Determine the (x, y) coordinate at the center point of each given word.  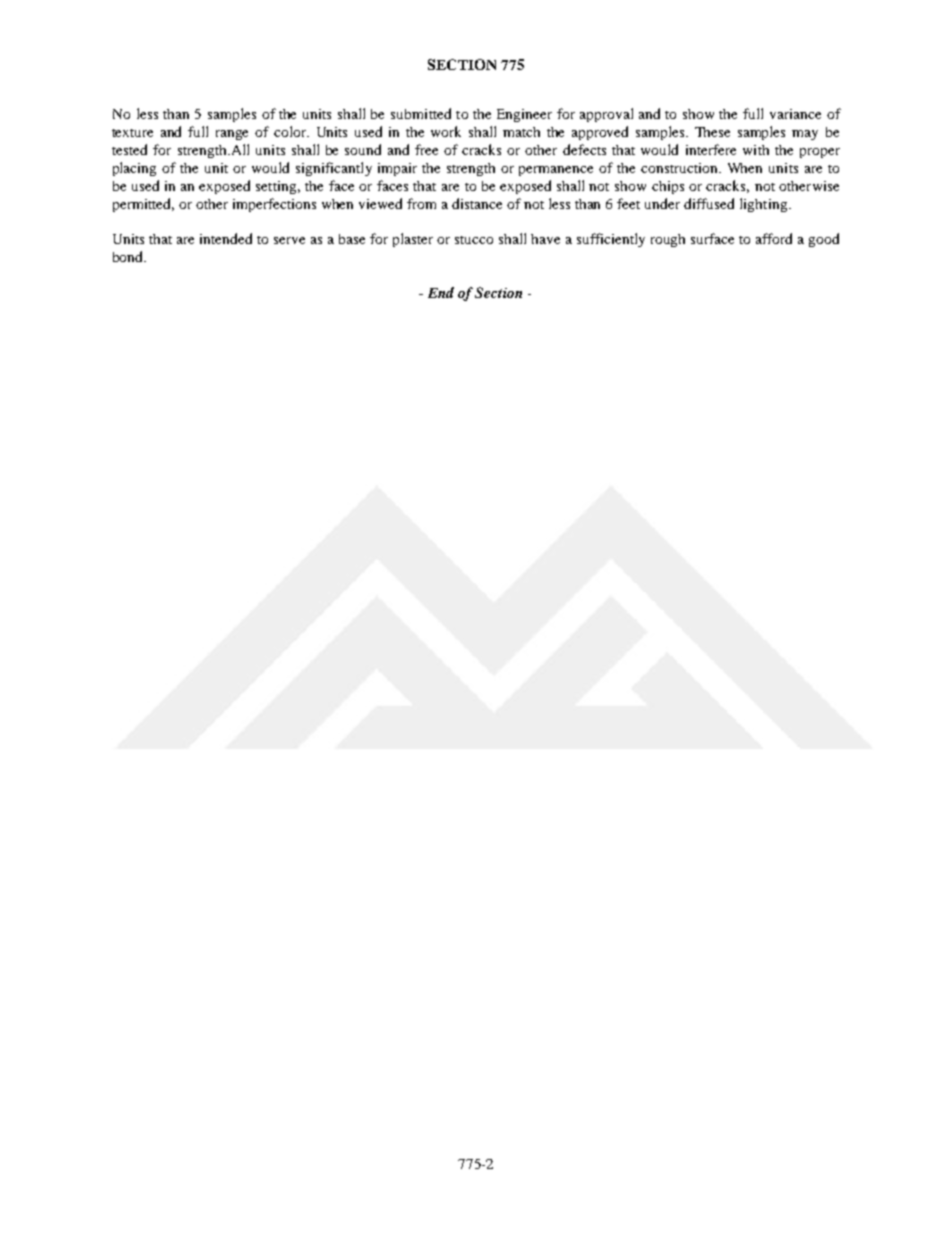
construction (680, 168)
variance (795, 114)
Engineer (524, 115)
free (426, 149)
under (662, 203)
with (756, 150)
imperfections (274, 205)
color (291, 131)
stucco (474, 240)
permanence (556, 171)
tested (129, 149)
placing (134, 169)
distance (477, 203)
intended (226, 238)
